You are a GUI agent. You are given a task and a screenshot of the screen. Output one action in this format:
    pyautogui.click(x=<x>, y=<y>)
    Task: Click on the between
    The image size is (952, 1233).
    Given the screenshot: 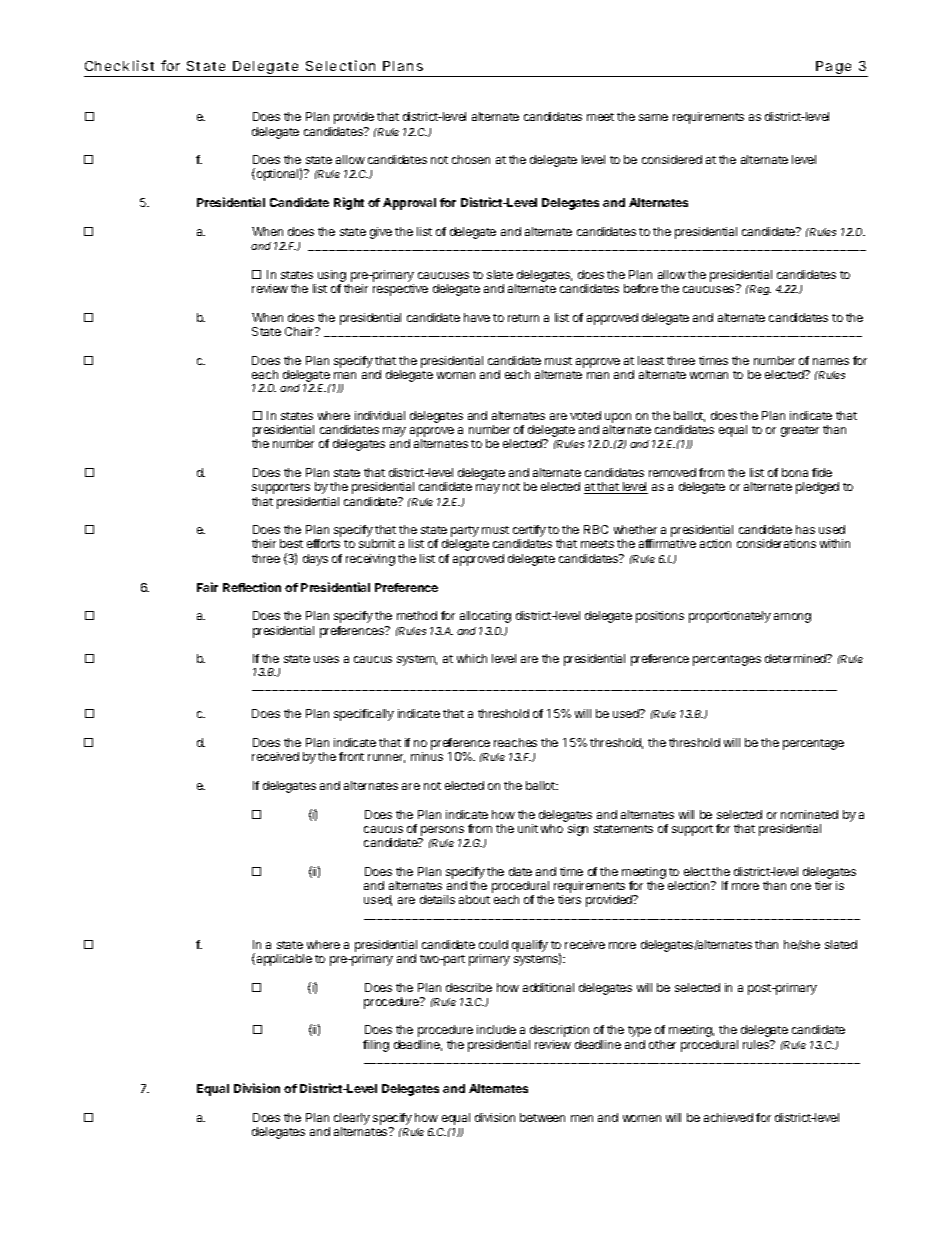 What is the action you would take?
    pyautogui.click(x=542, y=1117)
